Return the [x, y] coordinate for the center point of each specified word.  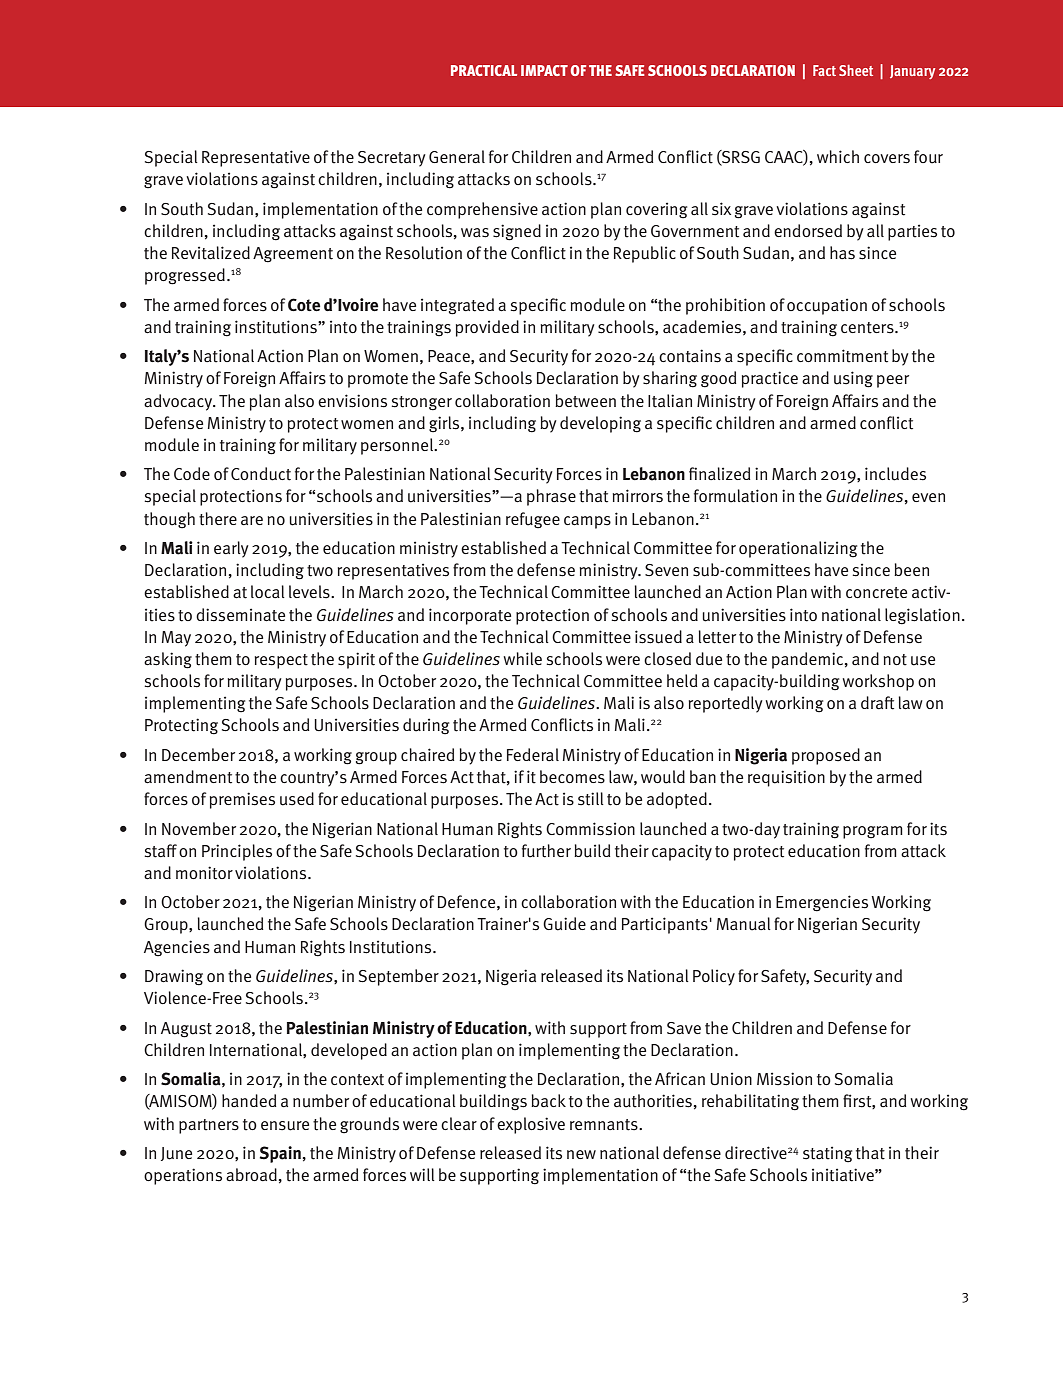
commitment [842, 356]
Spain [280, 1154]
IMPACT [544, 70]
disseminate [240, 615]
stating [827, 1154]
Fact [824, 70]
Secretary [392, 159]
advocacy [179, 402]
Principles [237, 852]
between [585, 401]
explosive [531, 1125]
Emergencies [822, 903]
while [523, 658]
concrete [876, 593]
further [546, 851]
